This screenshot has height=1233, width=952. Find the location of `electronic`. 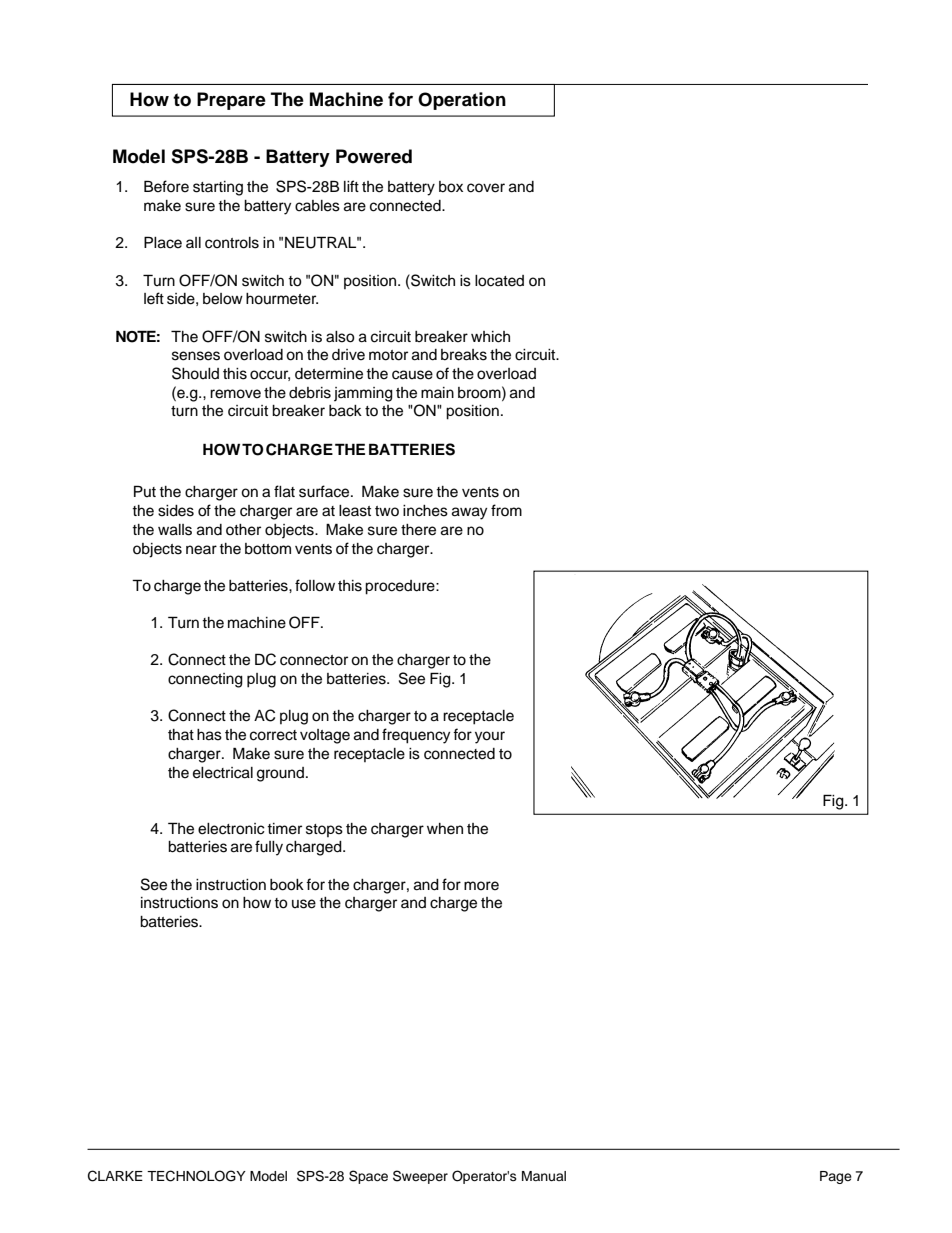

electronic is located at coordinates (231, 829).
